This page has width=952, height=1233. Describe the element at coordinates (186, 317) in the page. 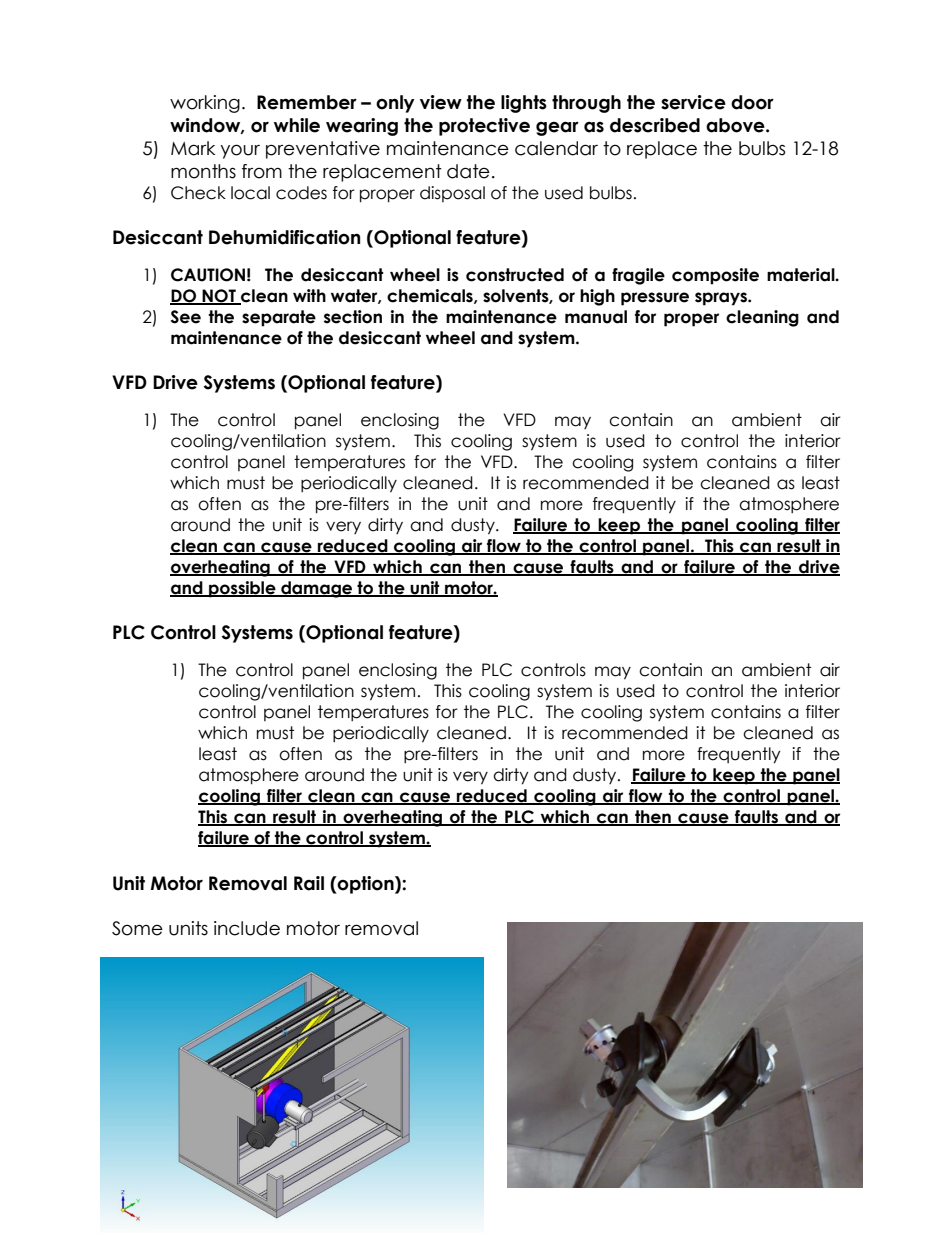

I see `See` at that location.
